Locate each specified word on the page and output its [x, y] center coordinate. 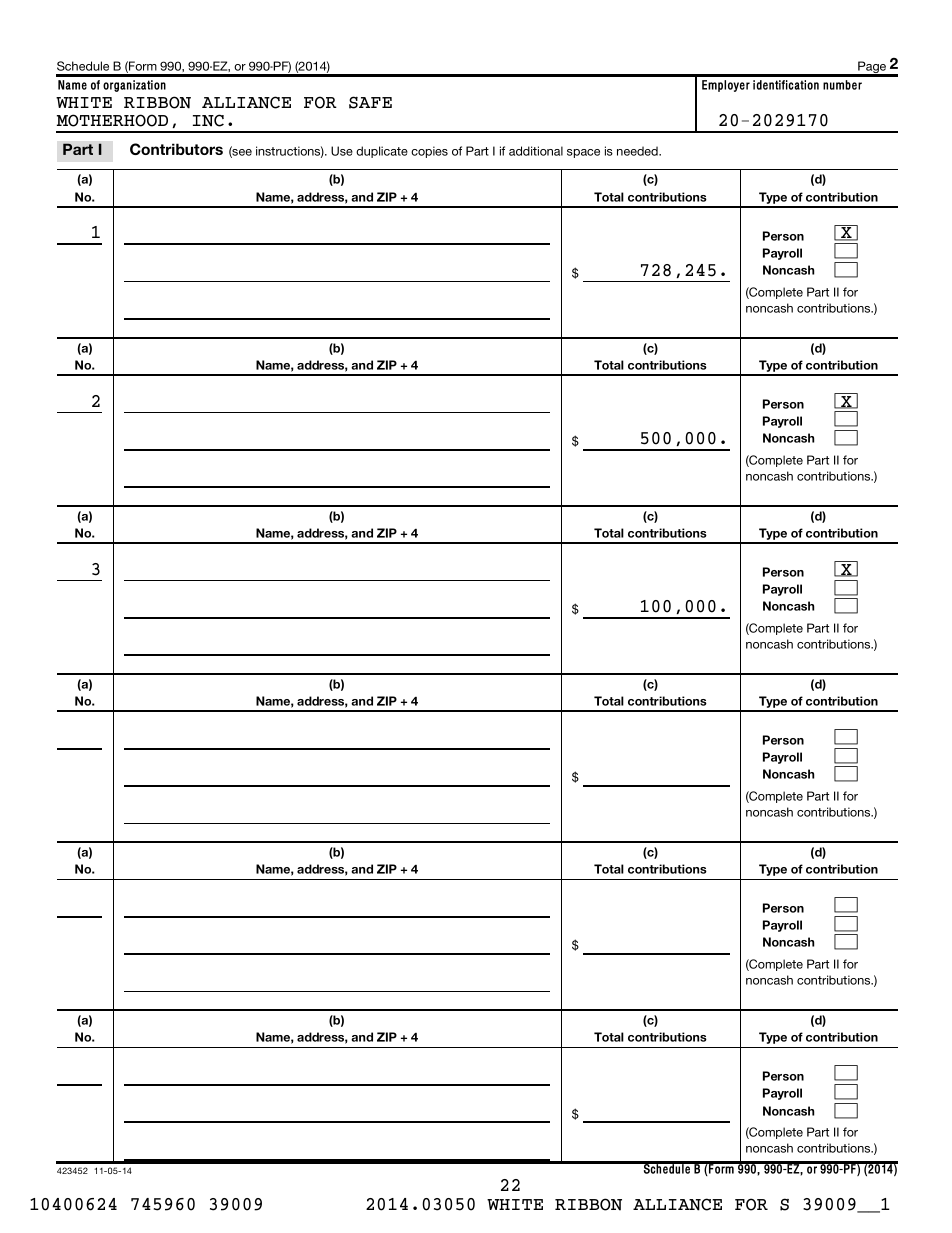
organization [134, 86]
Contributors [176, 149]
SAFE [370, 102]
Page [872, 68]
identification [786, 85]
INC [208, 120]
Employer [726, 86]
